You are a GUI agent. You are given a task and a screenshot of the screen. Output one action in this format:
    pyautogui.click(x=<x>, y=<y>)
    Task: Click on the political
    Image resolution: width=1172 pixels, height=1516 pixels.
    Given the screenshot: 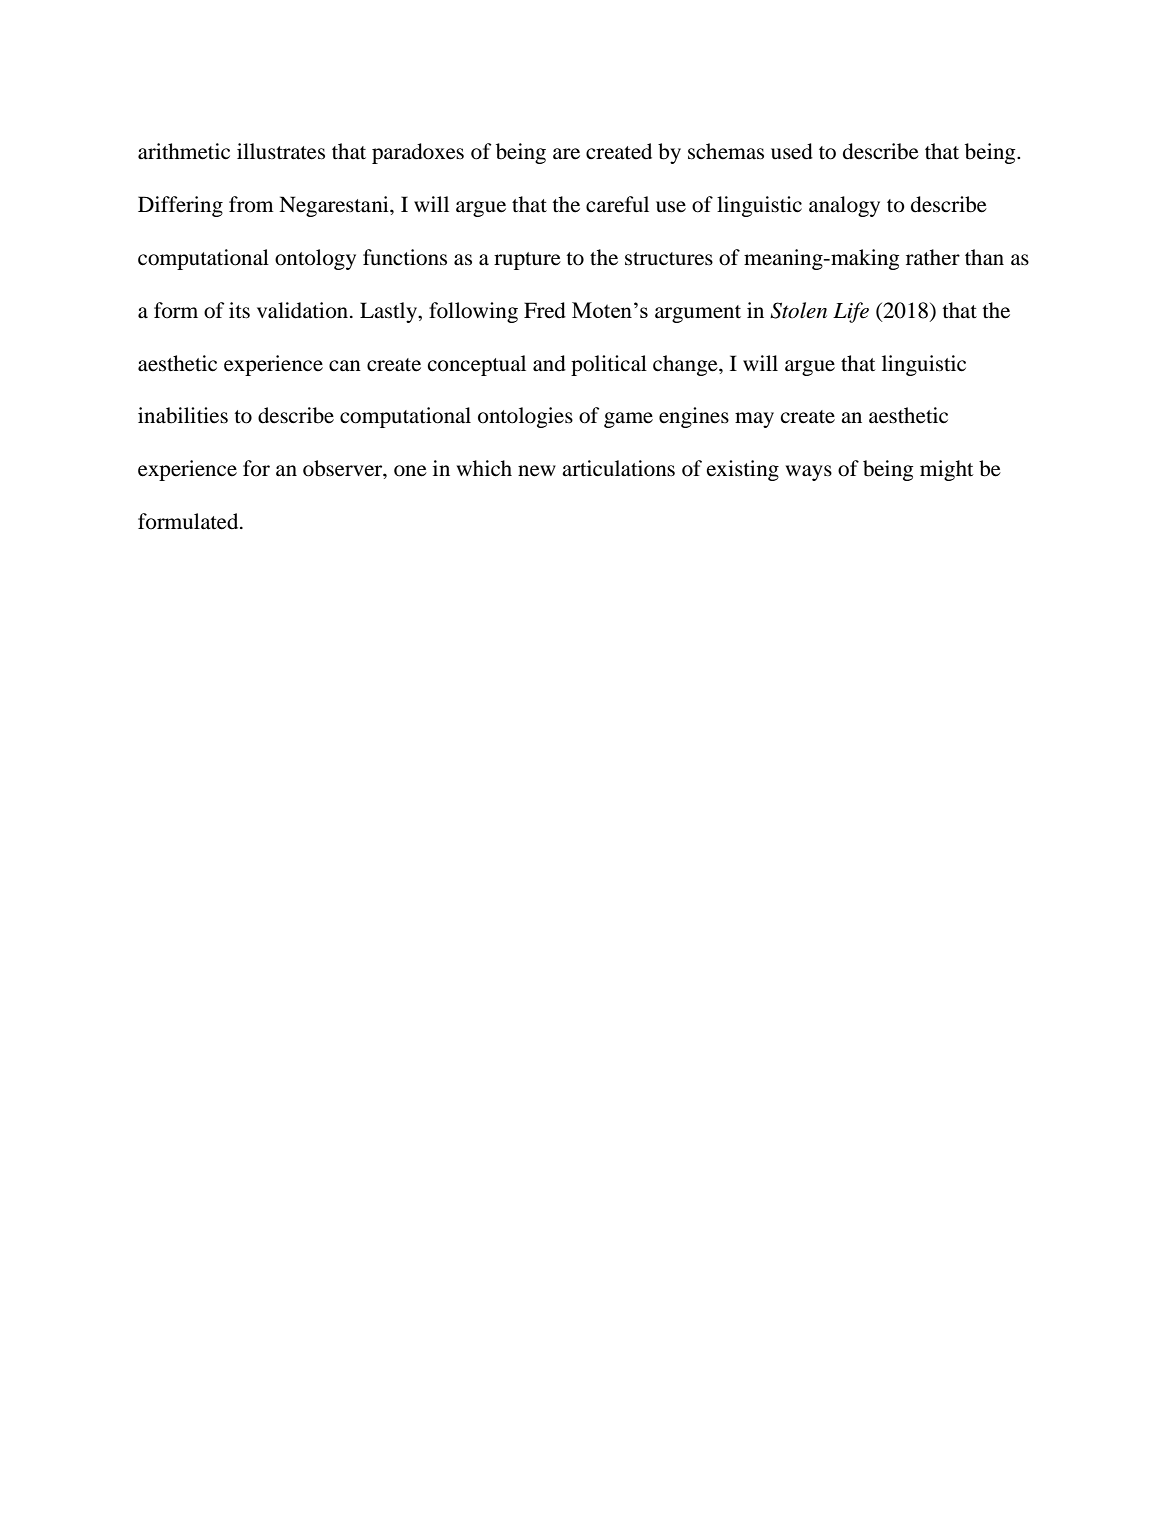 What is the action you would take?
    pyautogui.click(x=609, y=365)
